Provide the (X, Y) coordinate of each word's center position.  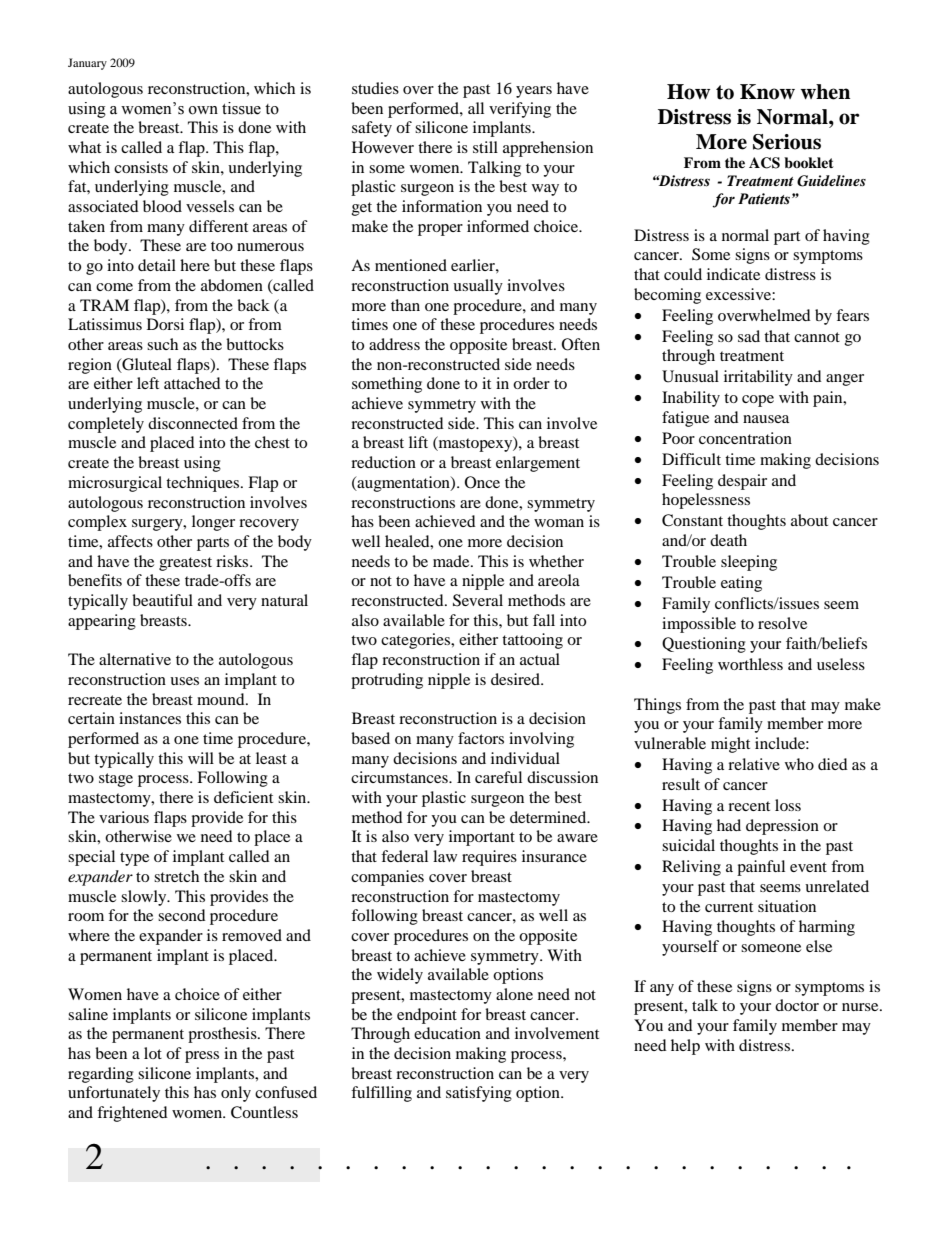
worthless (750, 664)
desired (516, 679)
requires (489, 858)
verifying (520, 110)
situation (787, 906)
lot (153, 1053)
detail (157, 265)
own (203, 110)
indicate (733, 274)
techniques (204, 484)
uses (184, 681)
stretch (176, 876)
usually (478, 287)
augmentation (403, 484)
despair (742, 482)
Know (767, 92)
